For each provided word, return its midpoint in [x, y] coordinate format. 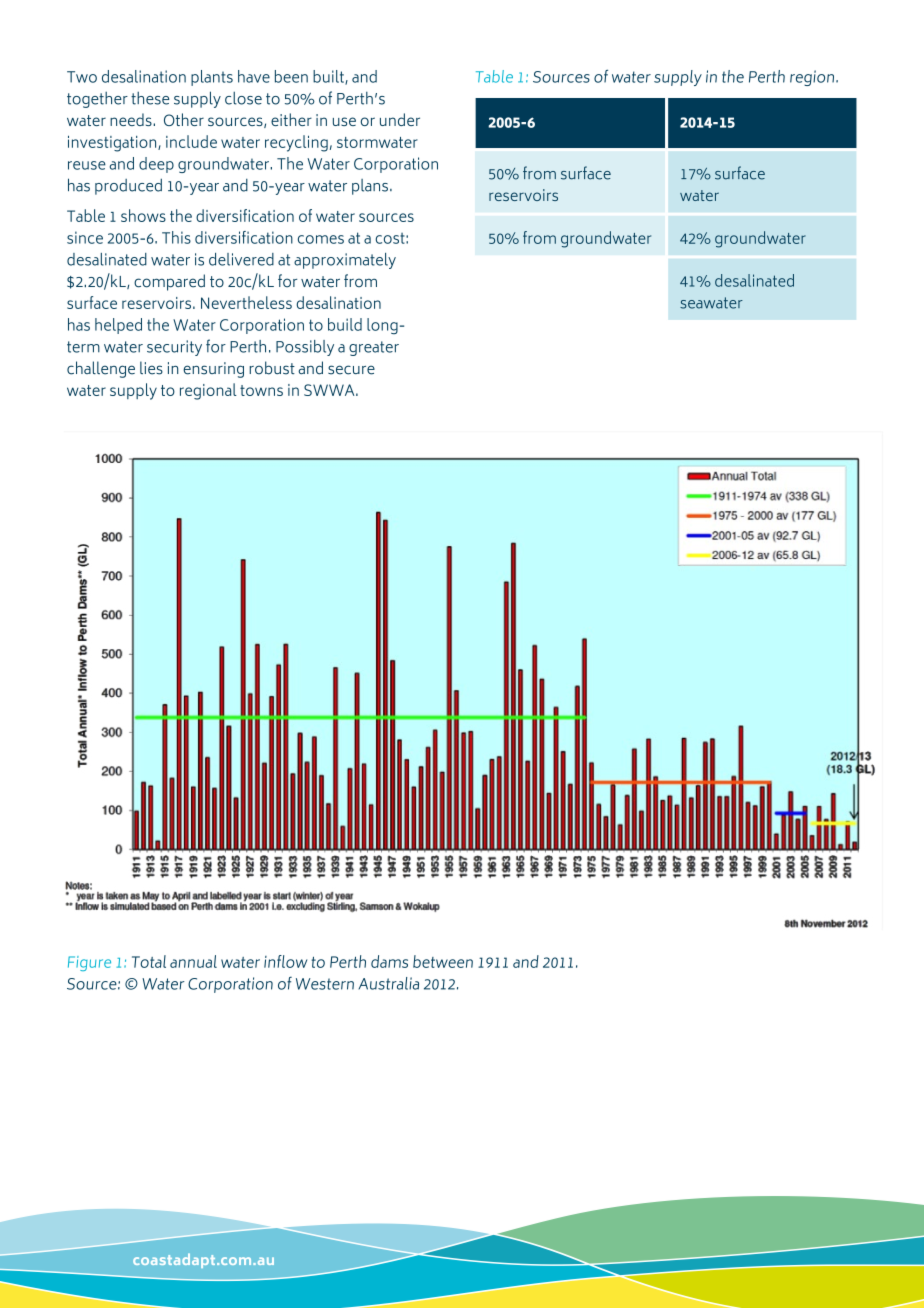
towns [261, 390]
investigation [113, 144]
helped [118, 326]
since [85, 237]
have [254, 76]
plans [370, 187]
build [345, 324]
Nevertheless [246, 302]
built [329, 77]
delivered [241, 259]
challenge [101, 369]
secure [351, 370]
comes [321, 239]
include [191, 141]
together [97, 100]
